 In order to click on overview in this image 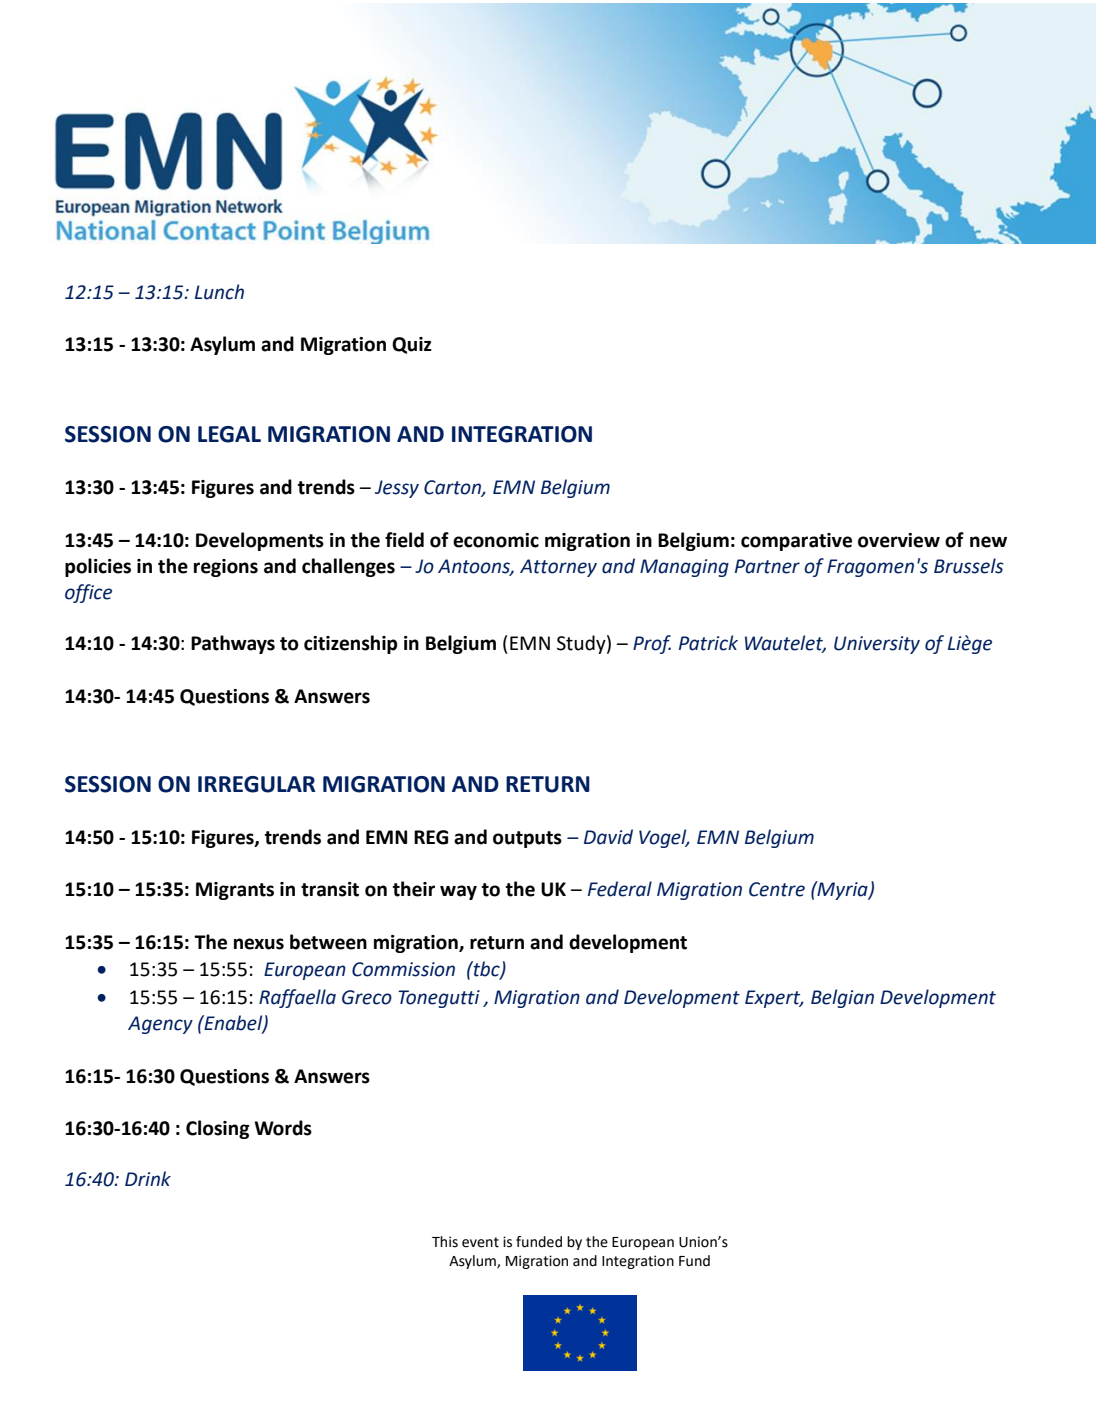, I will do `click(899, 540)`.
